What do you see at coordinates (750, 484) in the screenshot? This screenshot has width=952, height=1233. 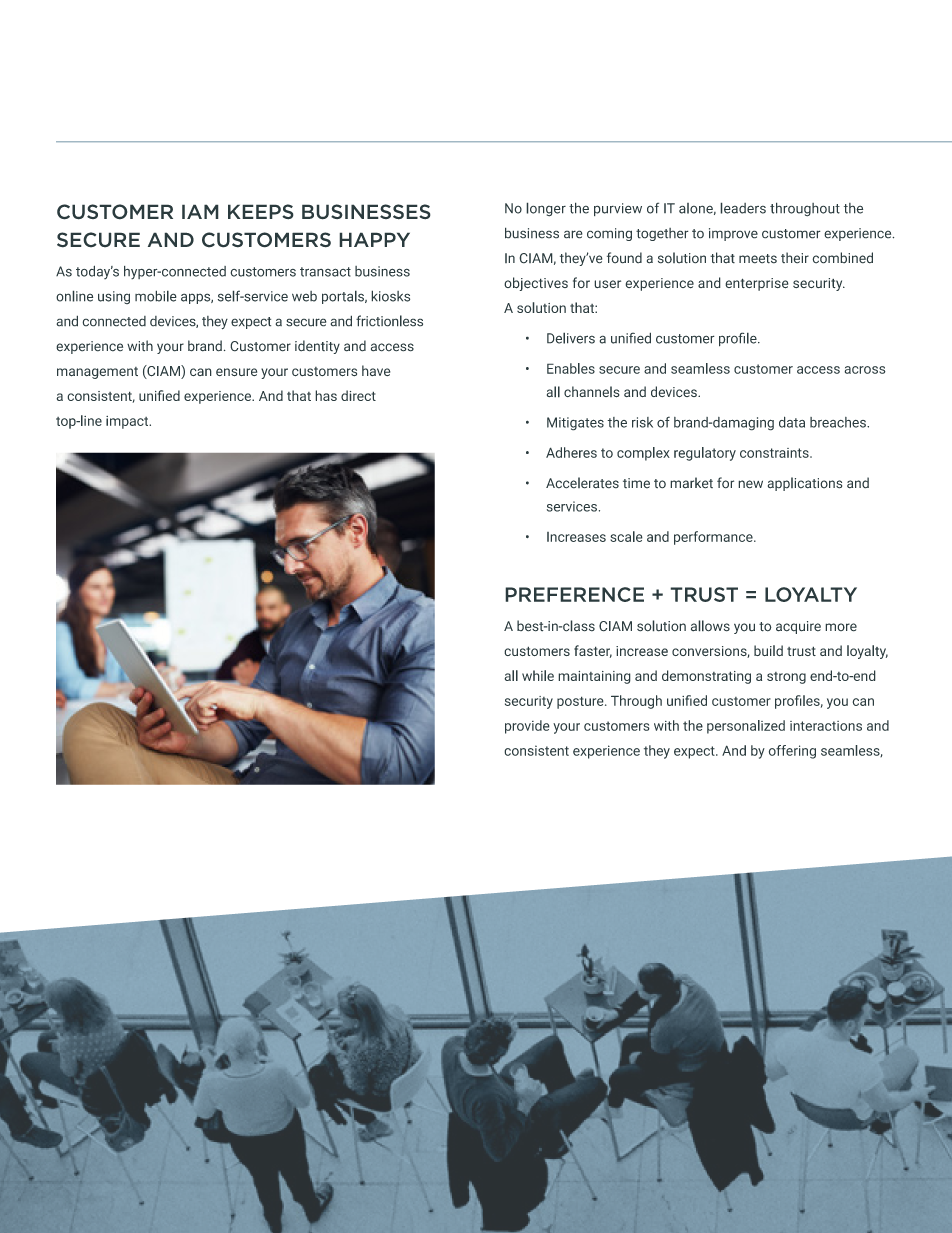 I see `new` at bounding box center [750, 484].
